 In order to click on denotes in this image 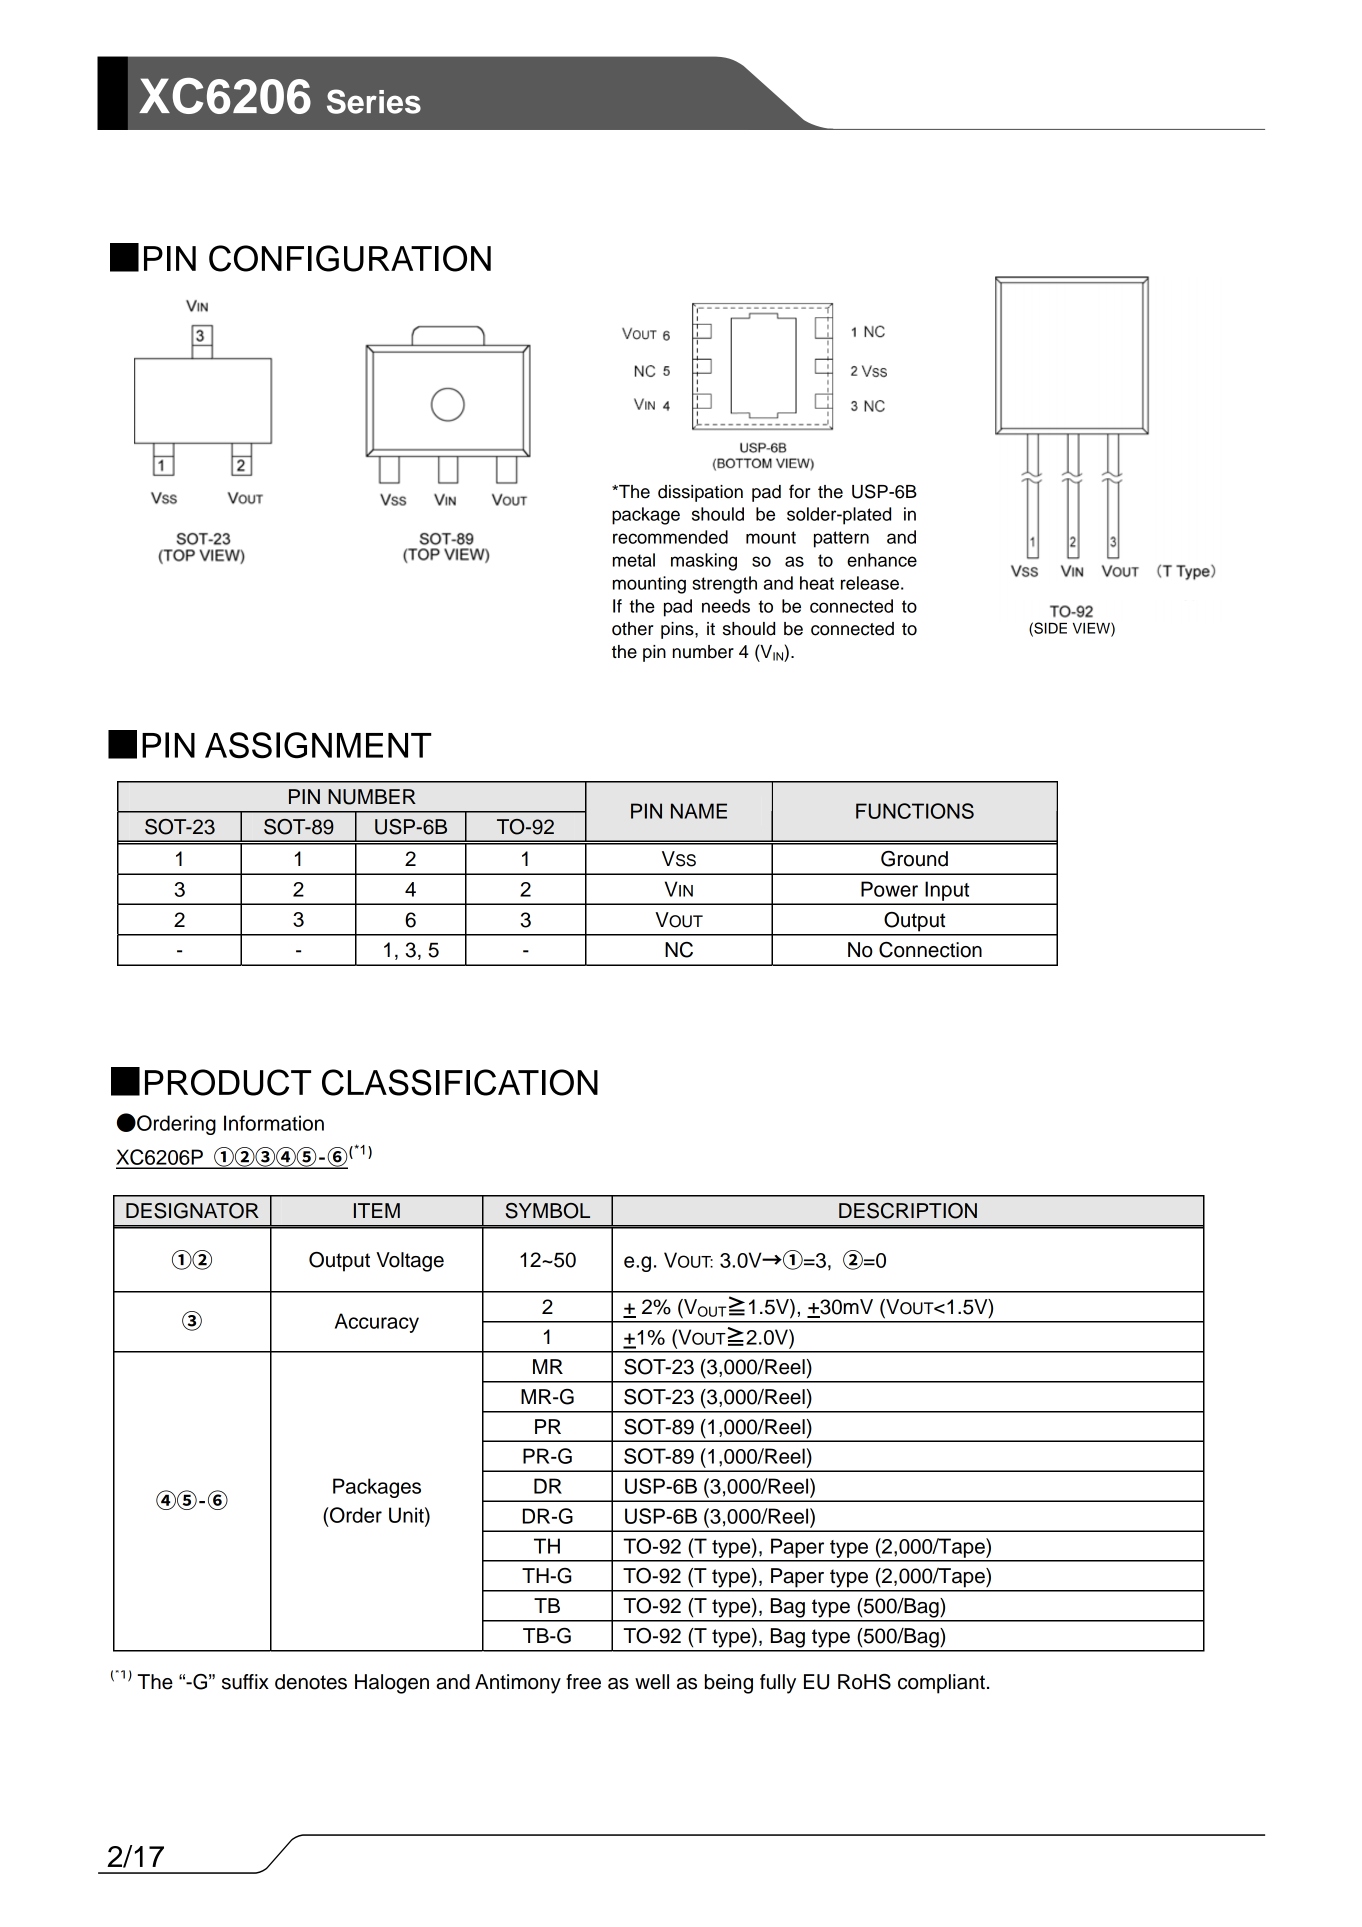, I will do `click(311, 1682)`.
